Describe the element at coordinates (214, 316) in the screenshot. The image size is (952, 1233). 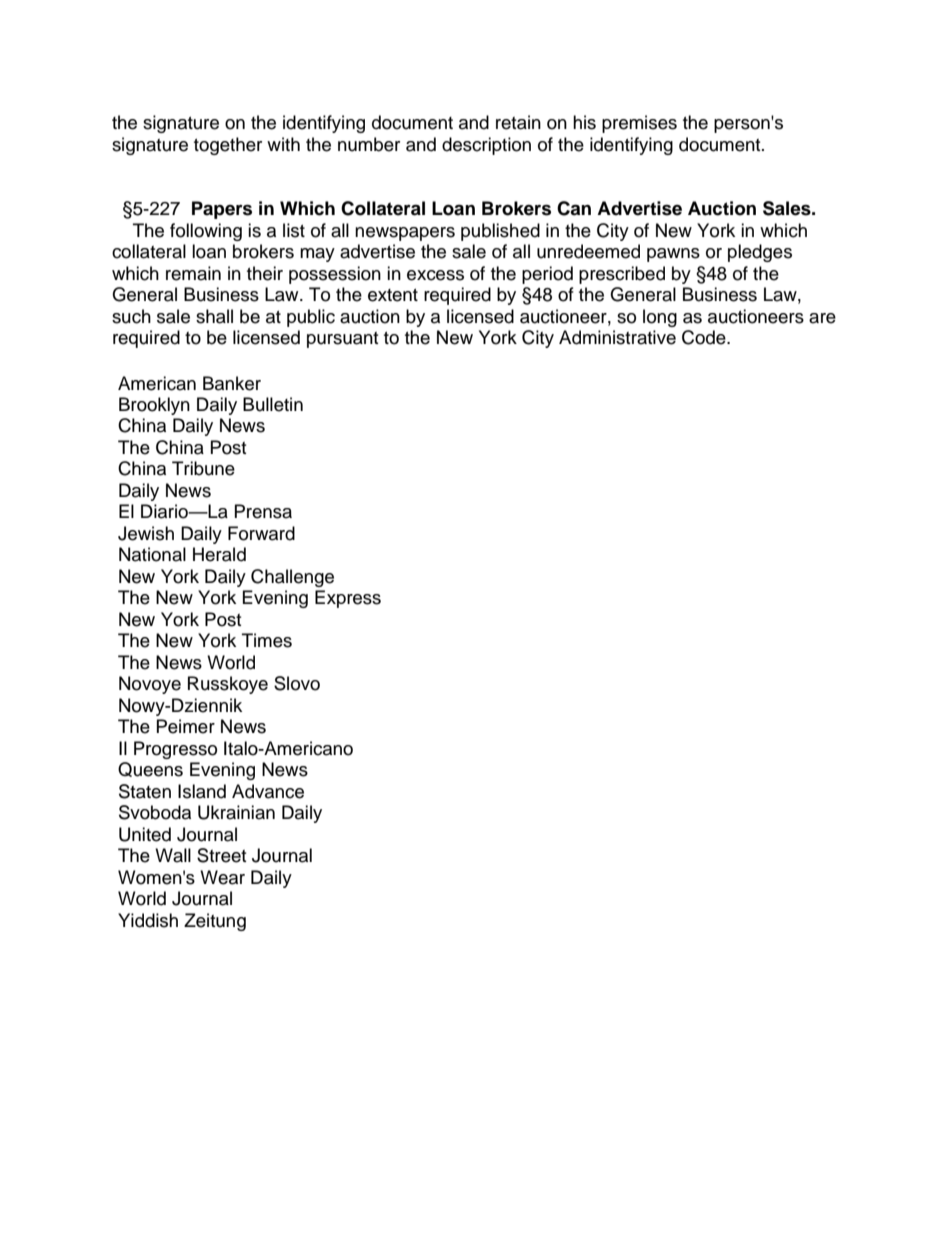
I see `shall` at that location.
